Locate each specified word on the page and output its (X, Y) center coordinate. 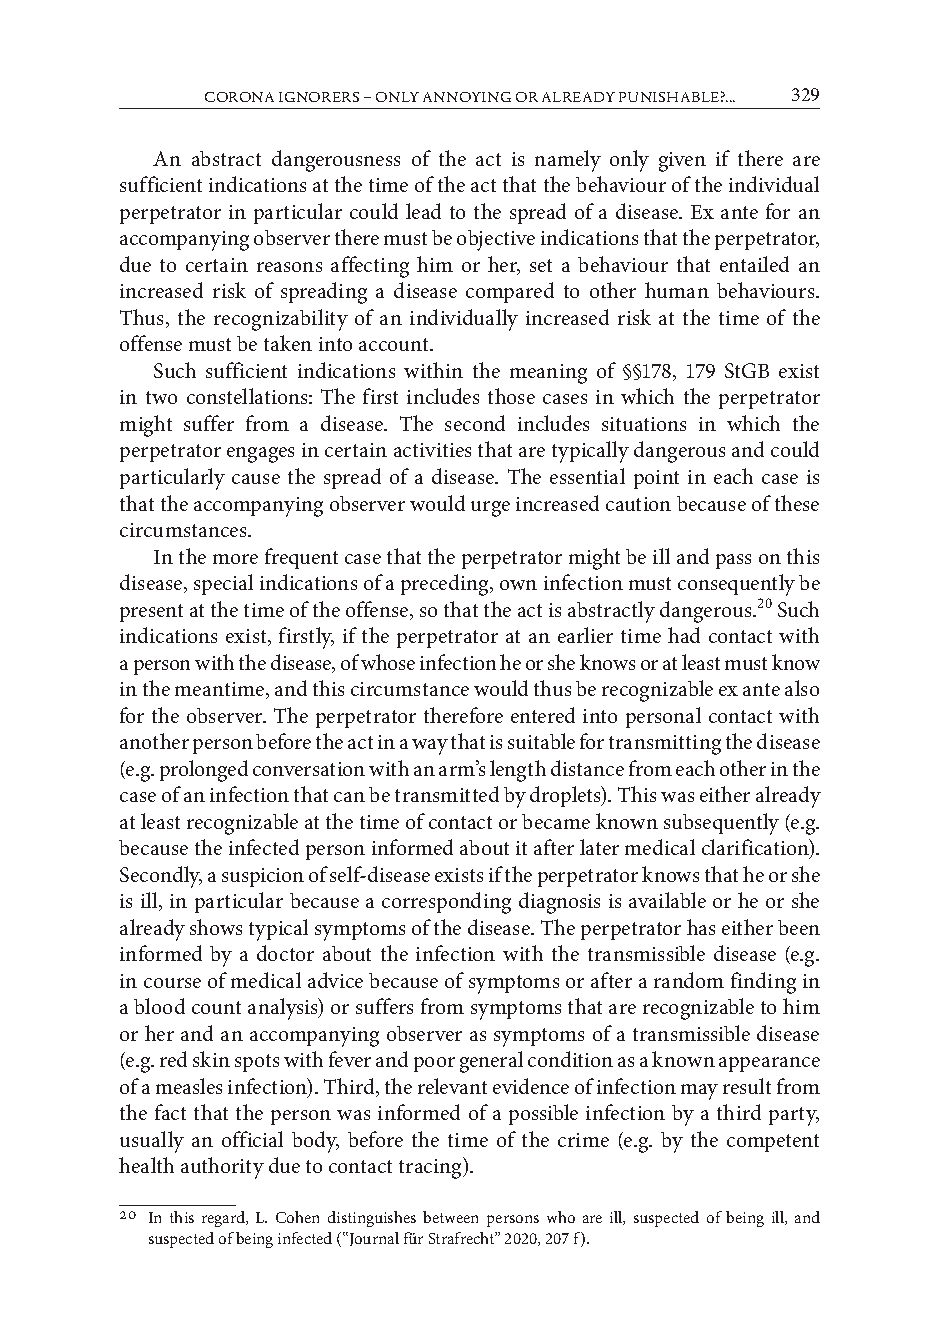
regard (224, 1219)
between (450, 1217)
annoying (467, 97)
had (684, 635)
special (223, 584)
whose (388, 662)
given (682, 162)
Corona (239, 97)
